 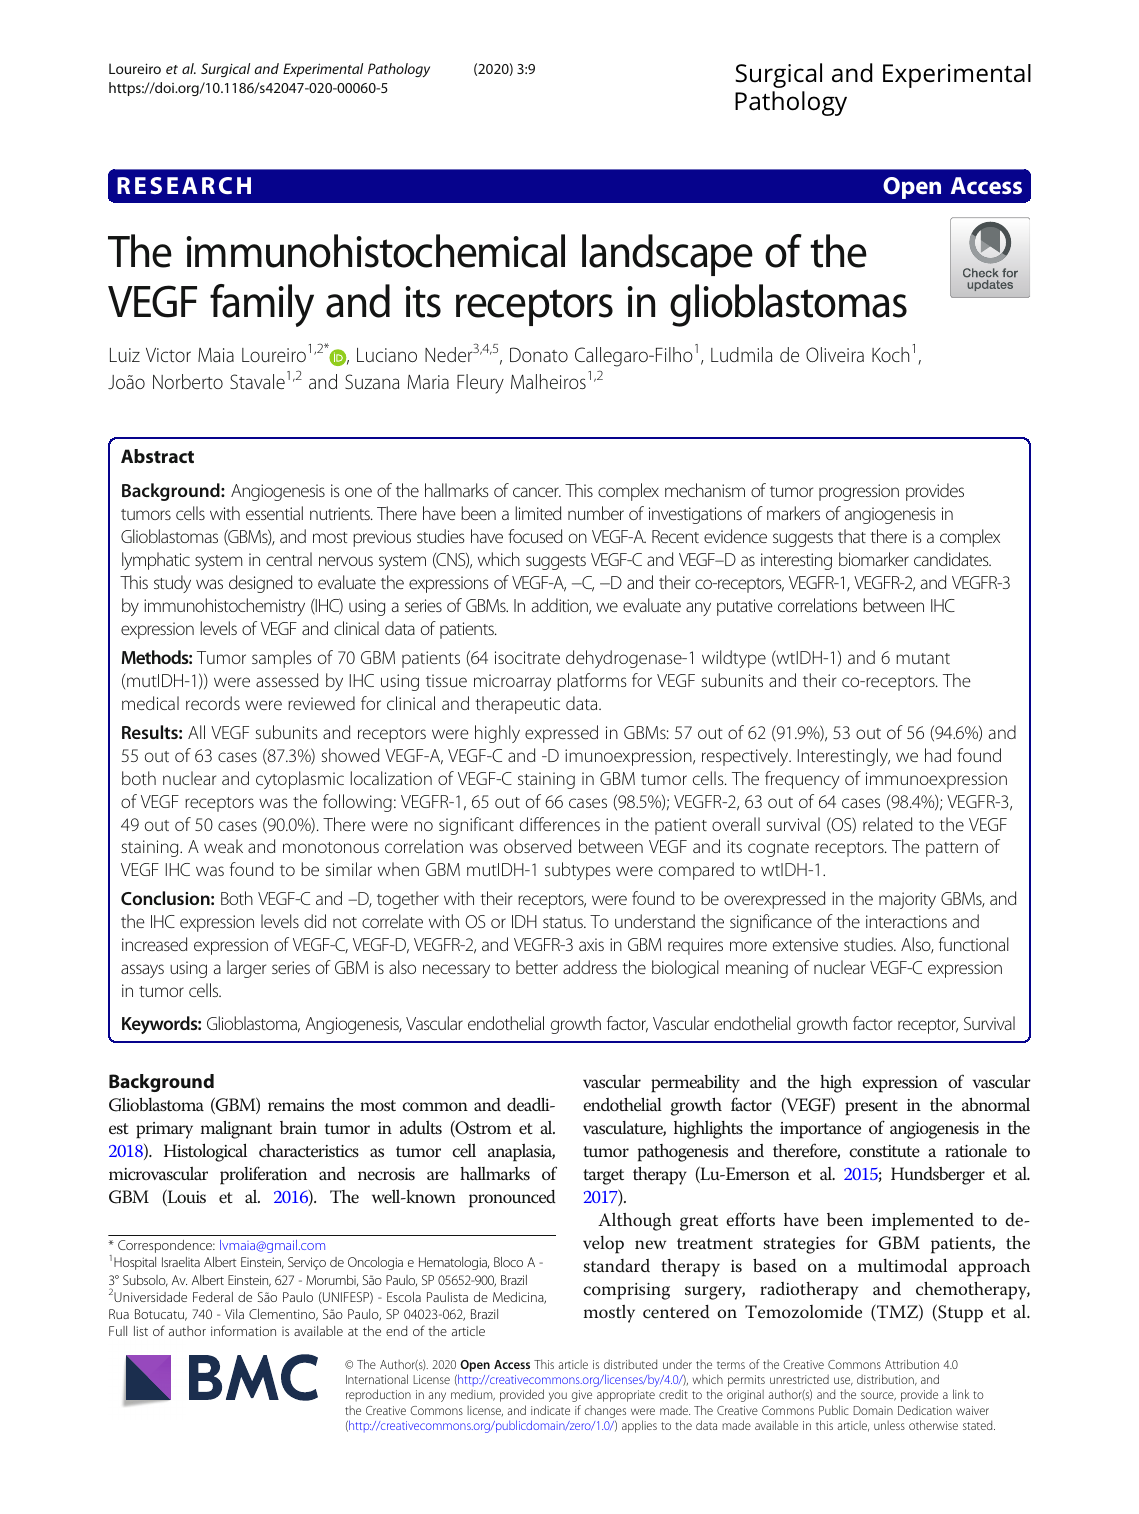 I want to click on you, so click(x=558, y=1397).
